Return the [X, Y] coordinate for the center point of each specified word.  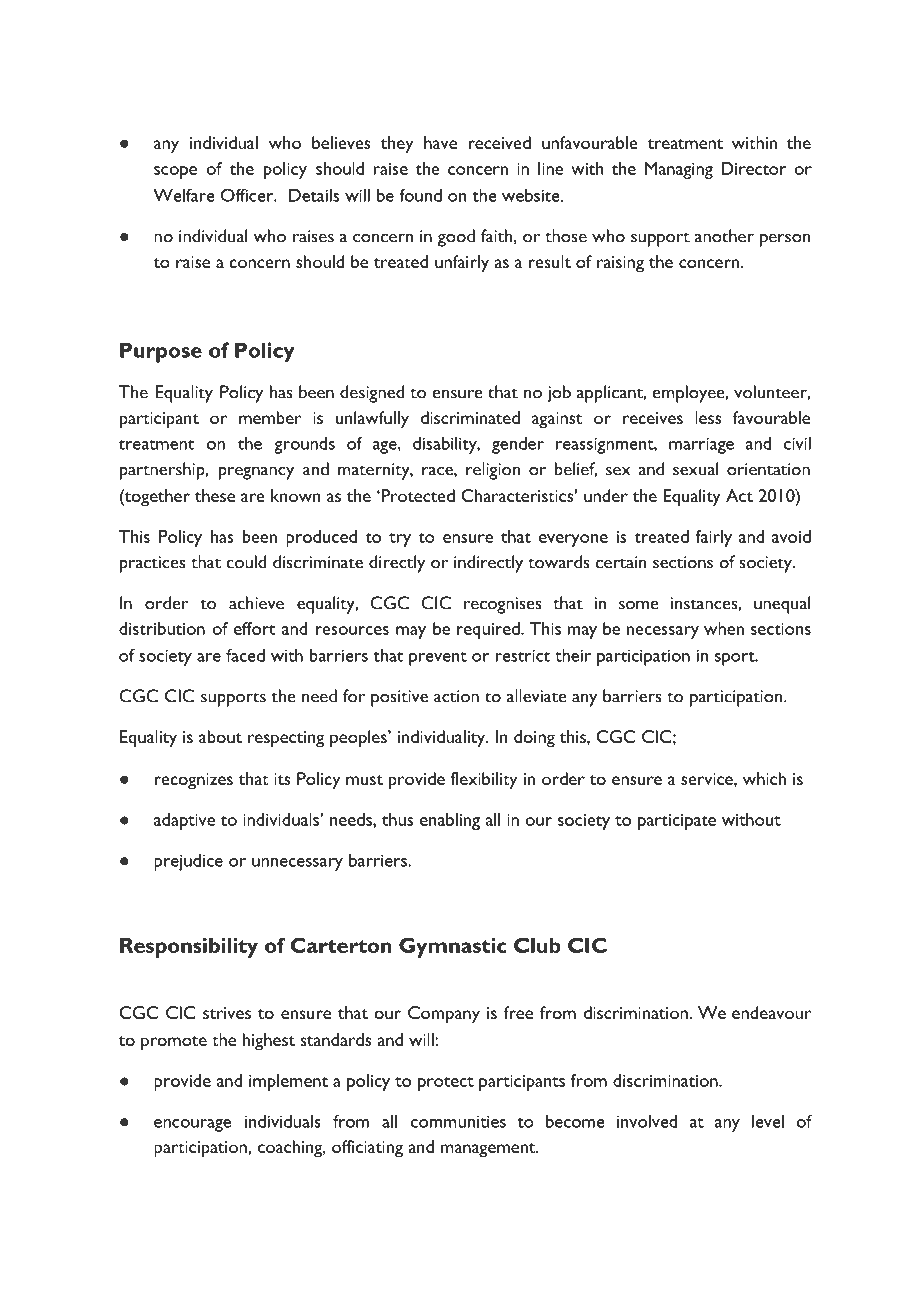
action [456, 696]
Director [753, 168]
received [499, 142]
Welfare [184, 195]
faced [245, 655]
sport [735, 659]
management [489, 1150]
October [228, 1225]
